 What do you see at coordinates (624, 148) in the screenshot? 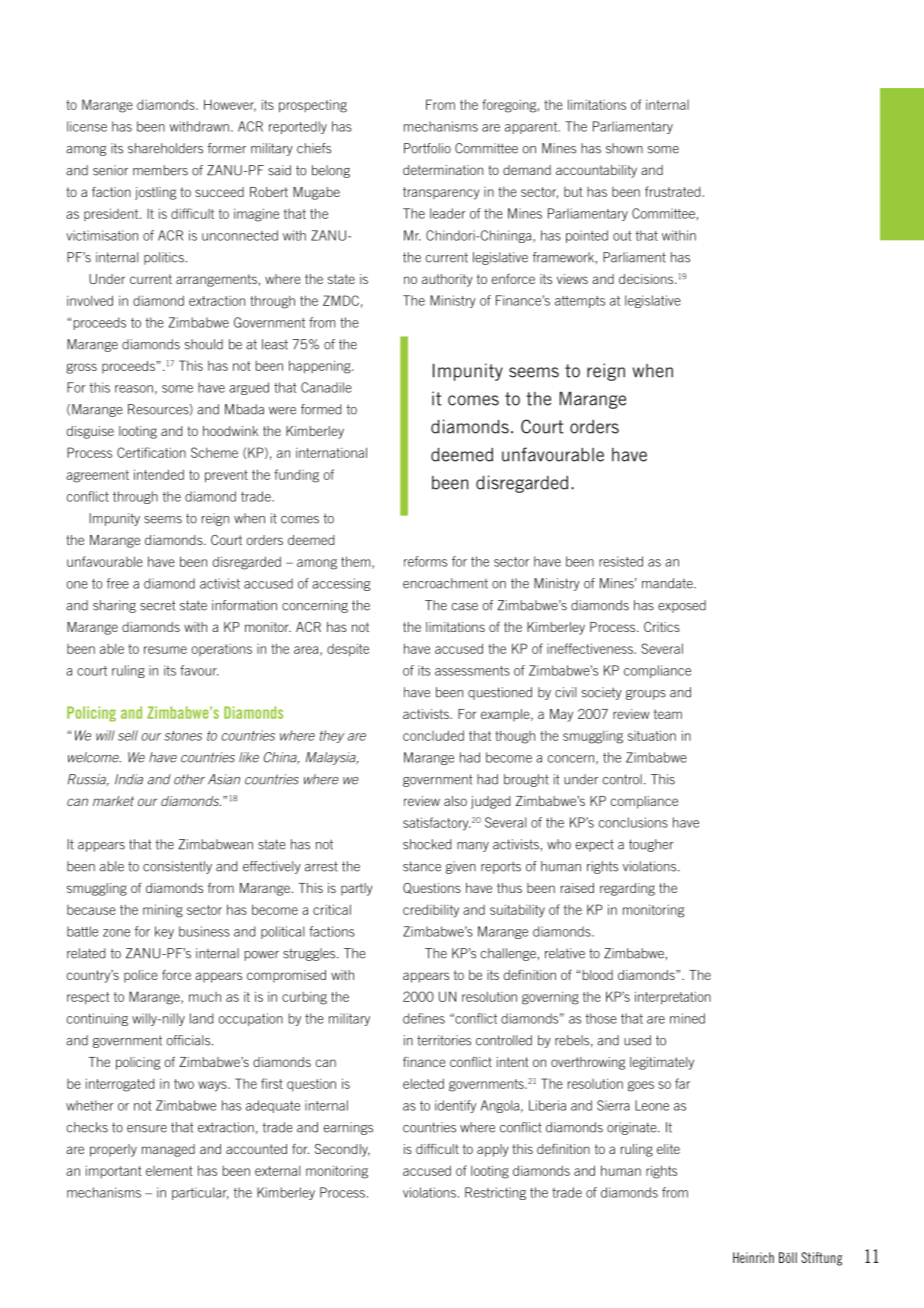
I see `shown` at bounding box center [624, 148].
